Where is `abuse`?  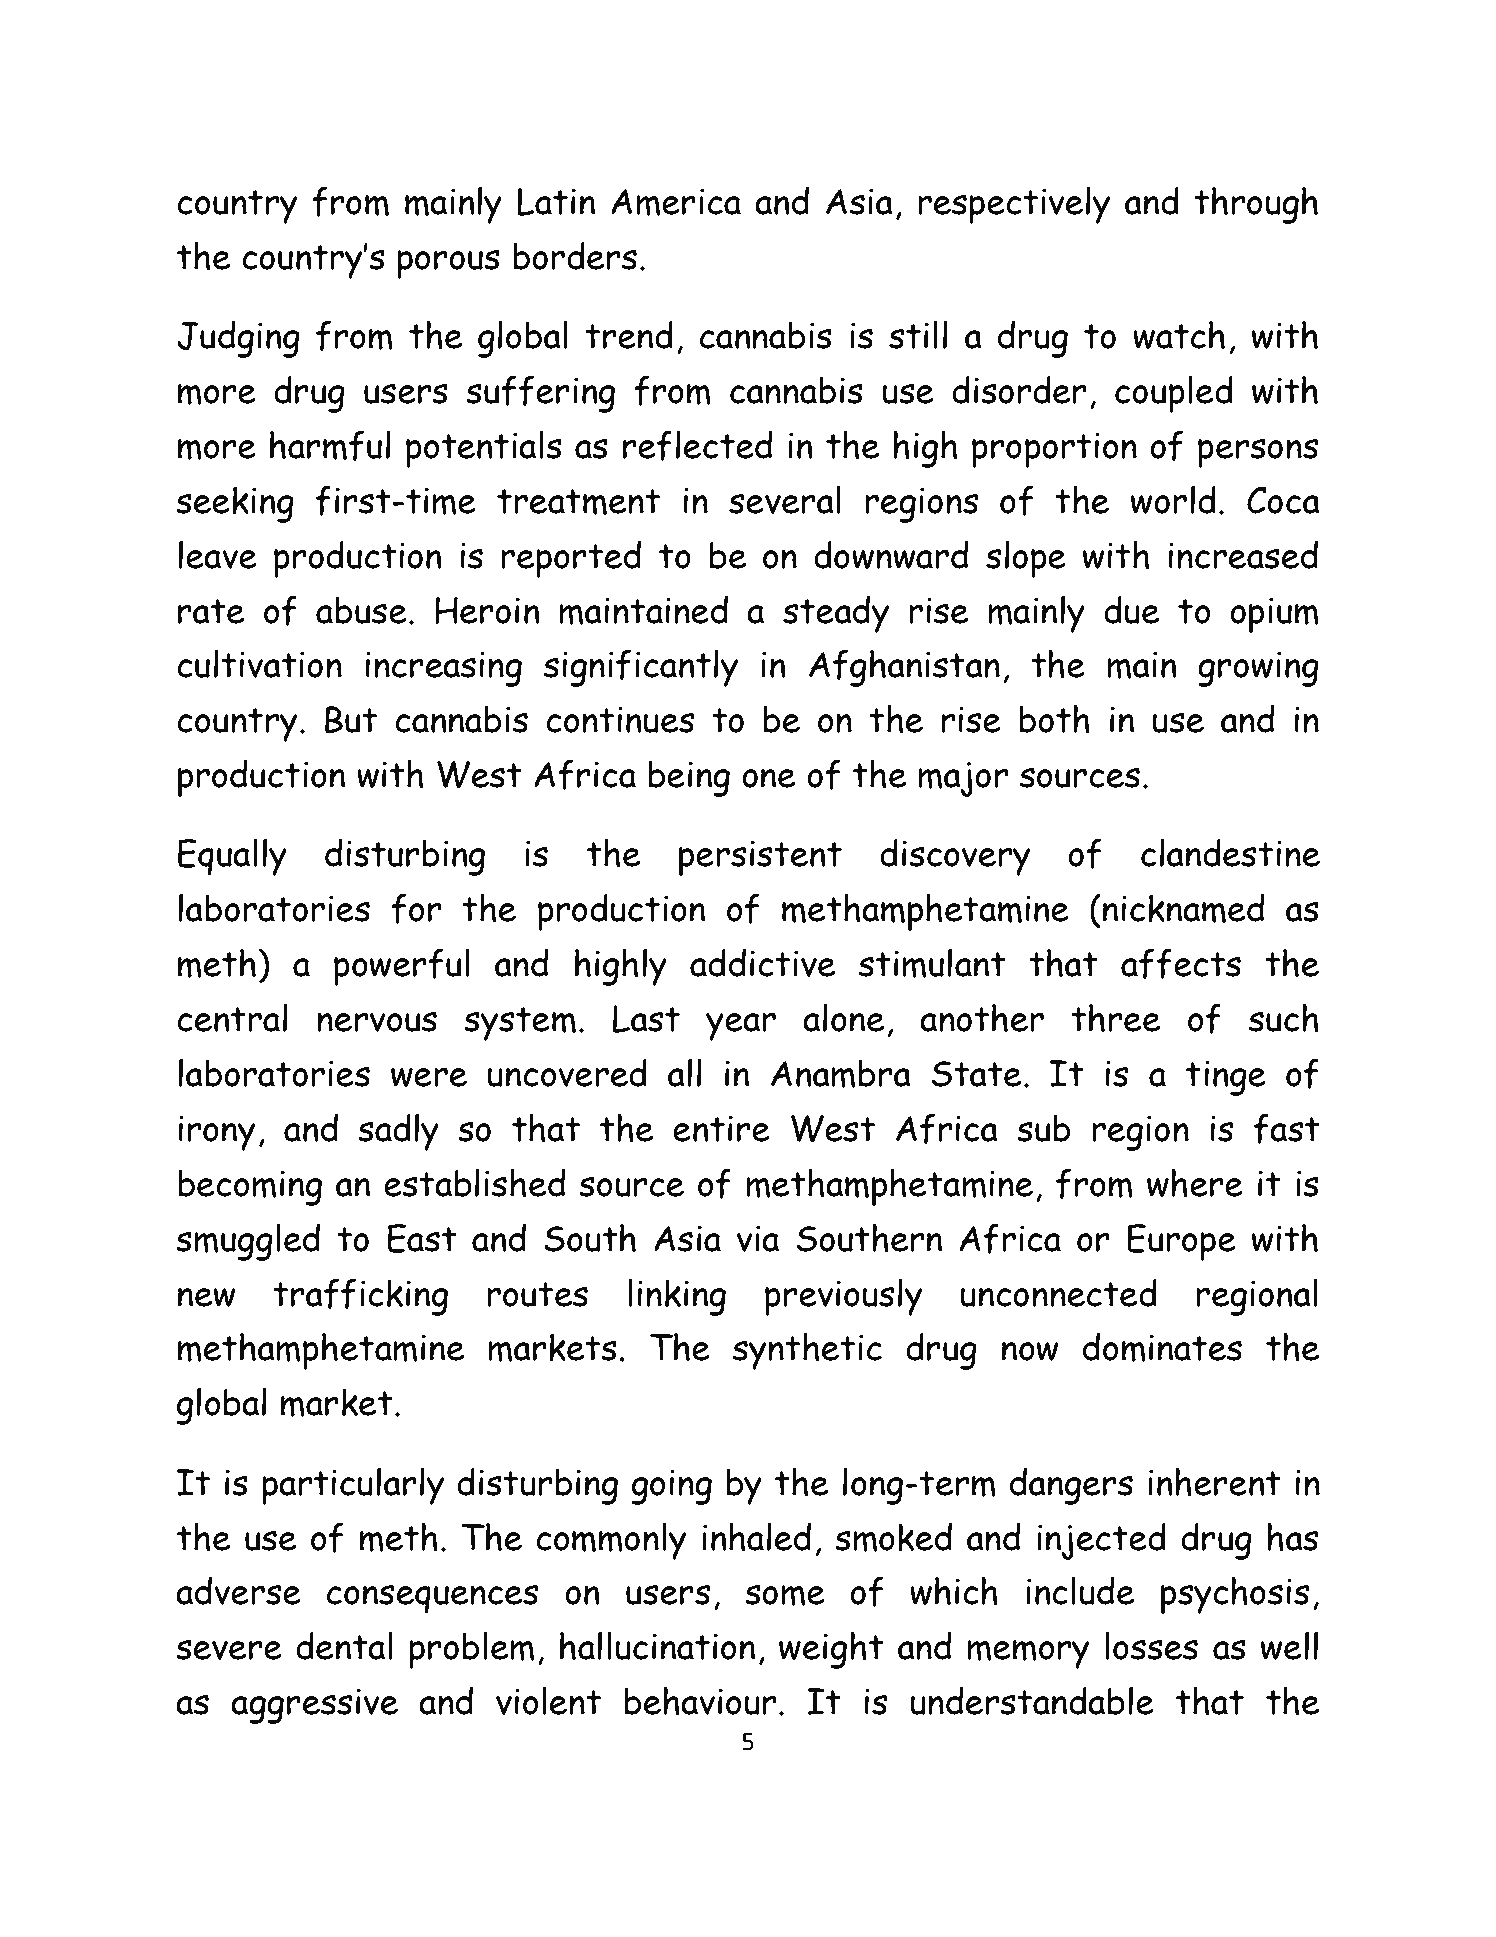 abuse is located at coordinates (361, 610).
